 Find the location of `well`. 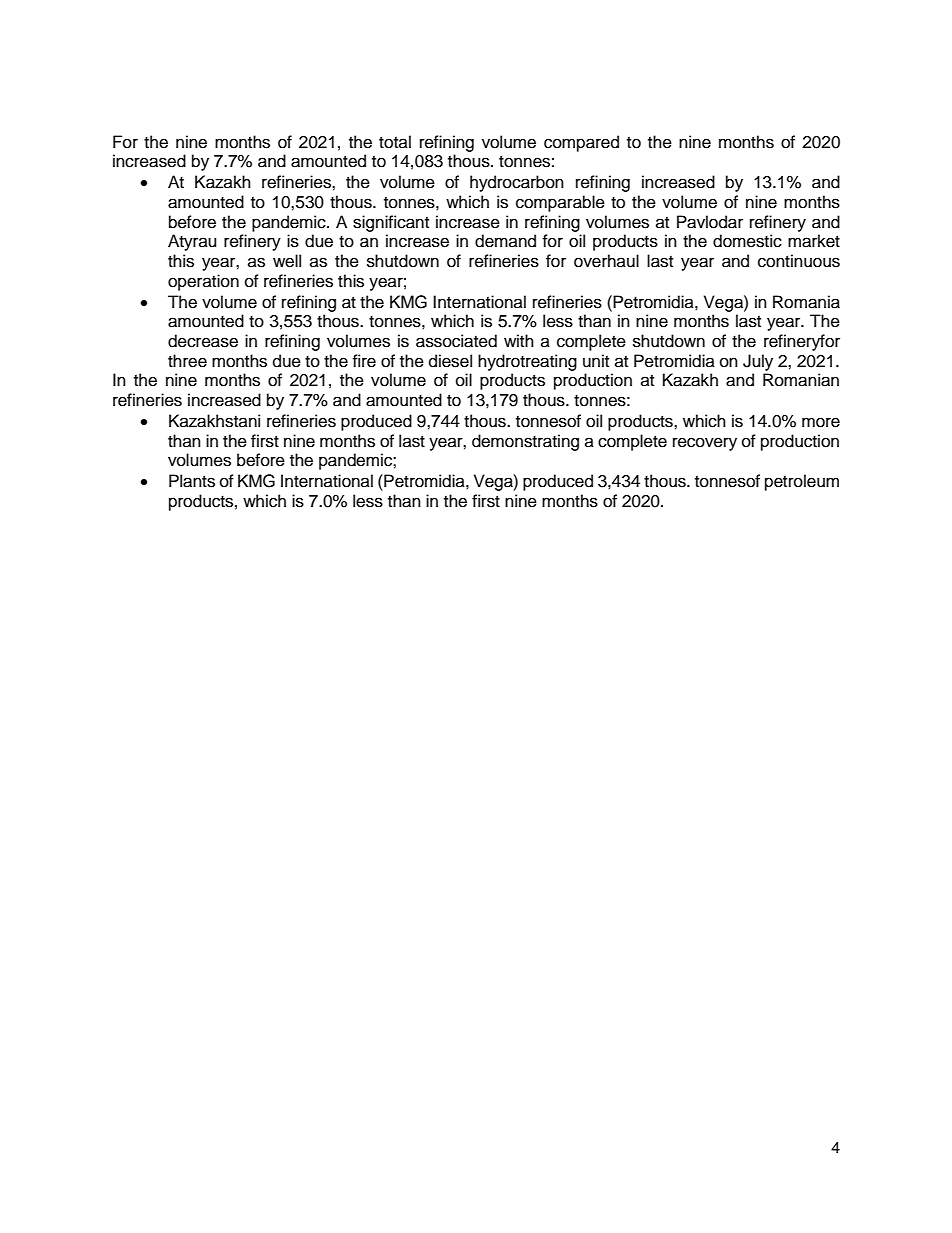

well is located at coordinates (287, 261).
